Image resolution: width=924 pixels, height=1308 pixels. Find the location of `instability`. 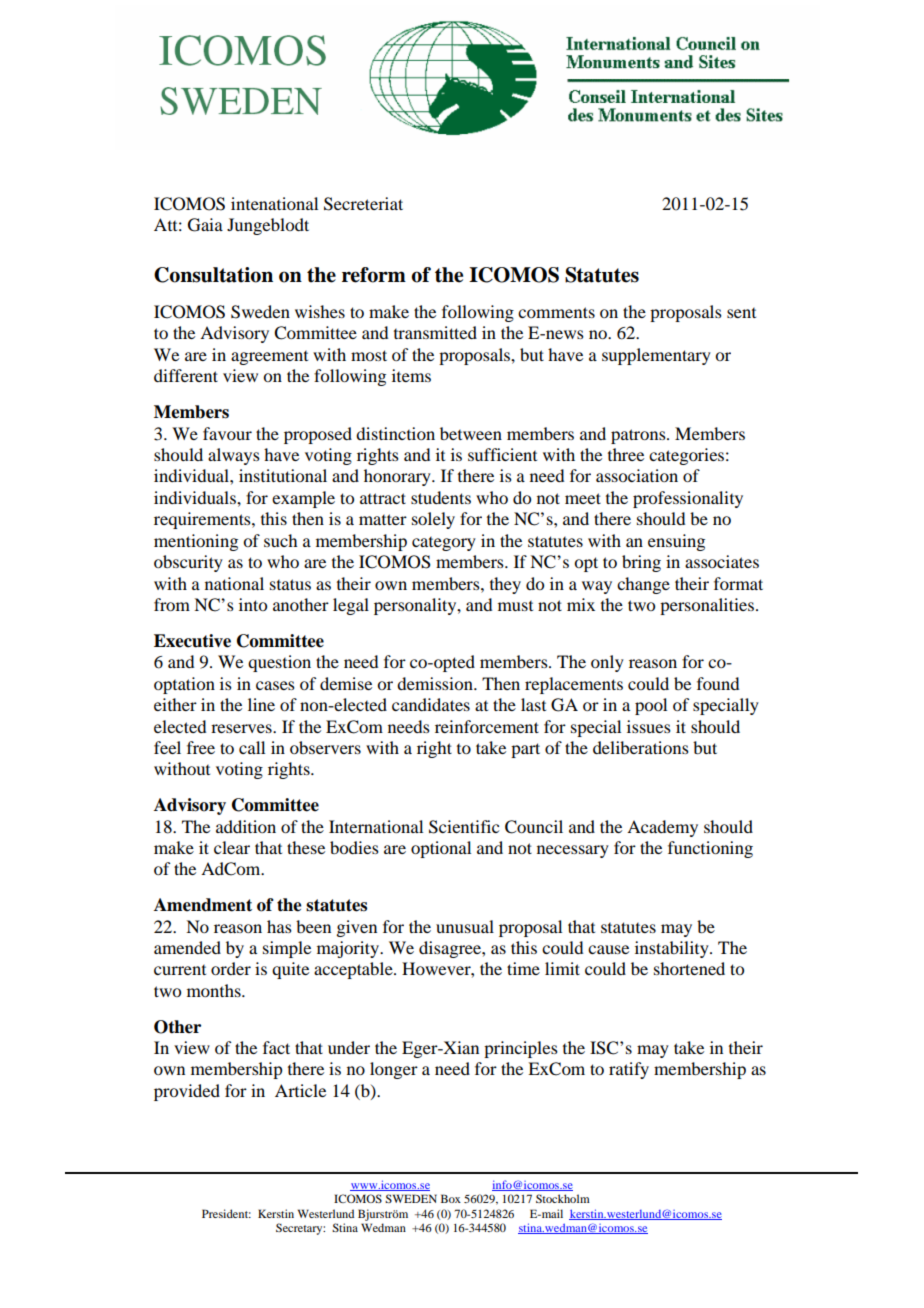

instability is located at coordinates (673, 949).
